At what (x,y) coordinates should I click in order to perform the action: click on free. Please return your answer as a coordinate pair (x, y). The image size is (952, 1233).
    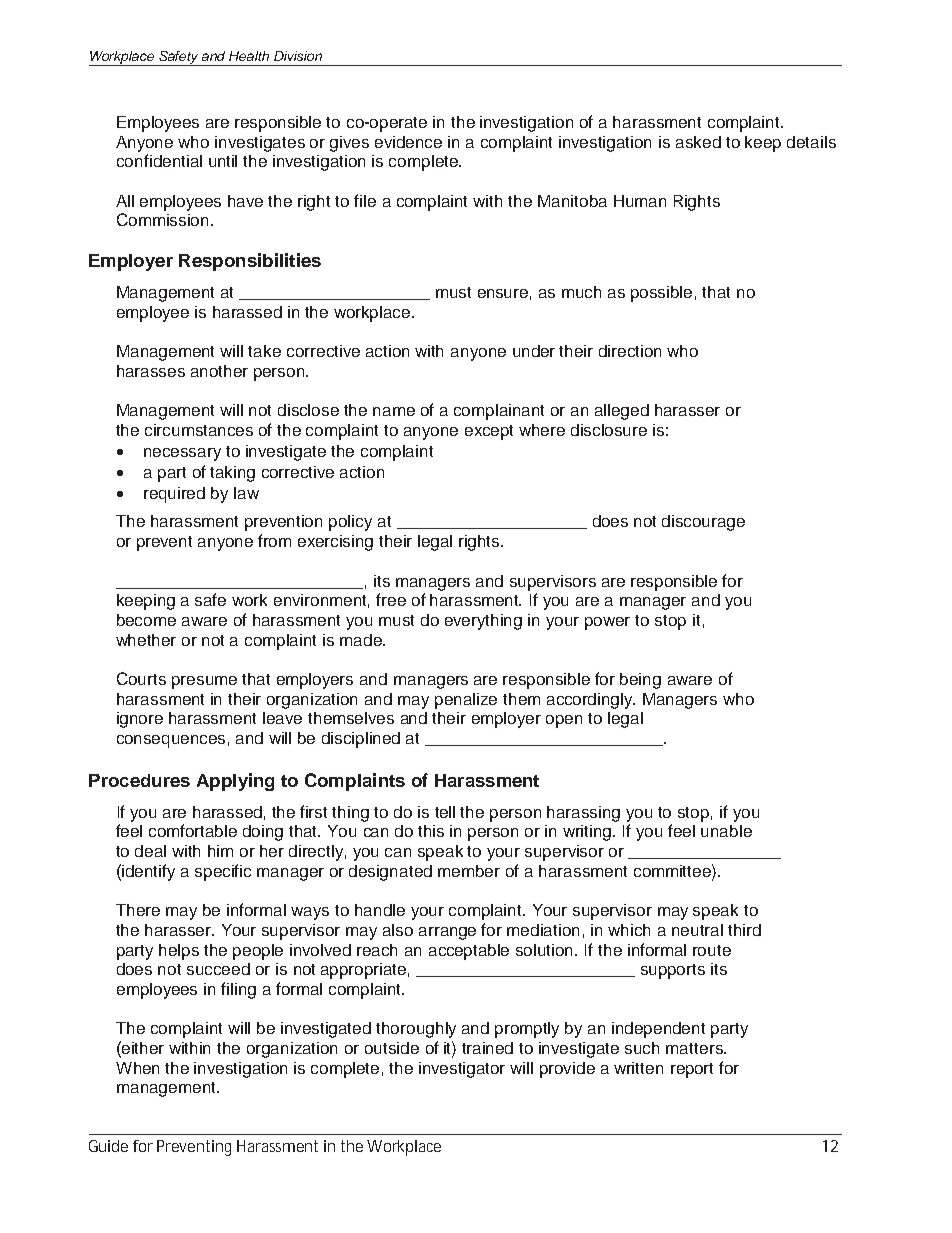
    Looking at the image, I should click on (391, 599).
